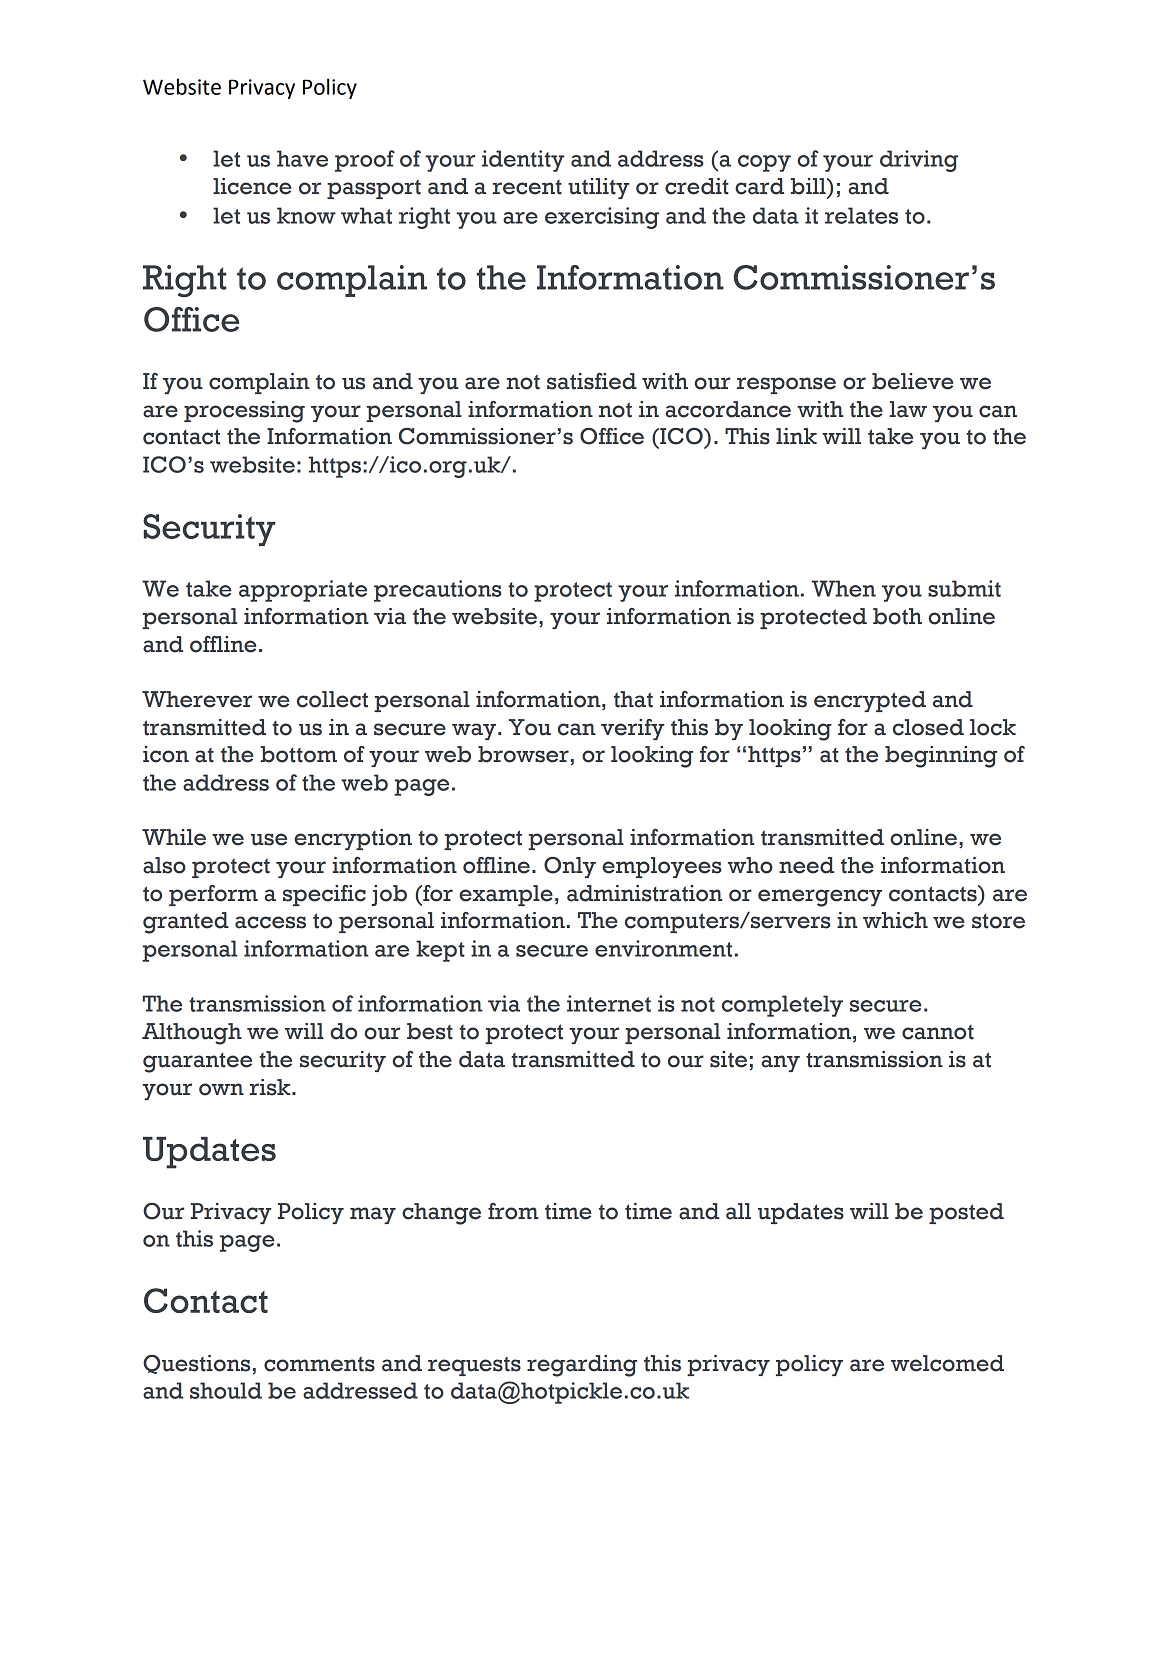  Describe the element at coordinates (895, 920) in the screenshot. I see `which` at that location.
